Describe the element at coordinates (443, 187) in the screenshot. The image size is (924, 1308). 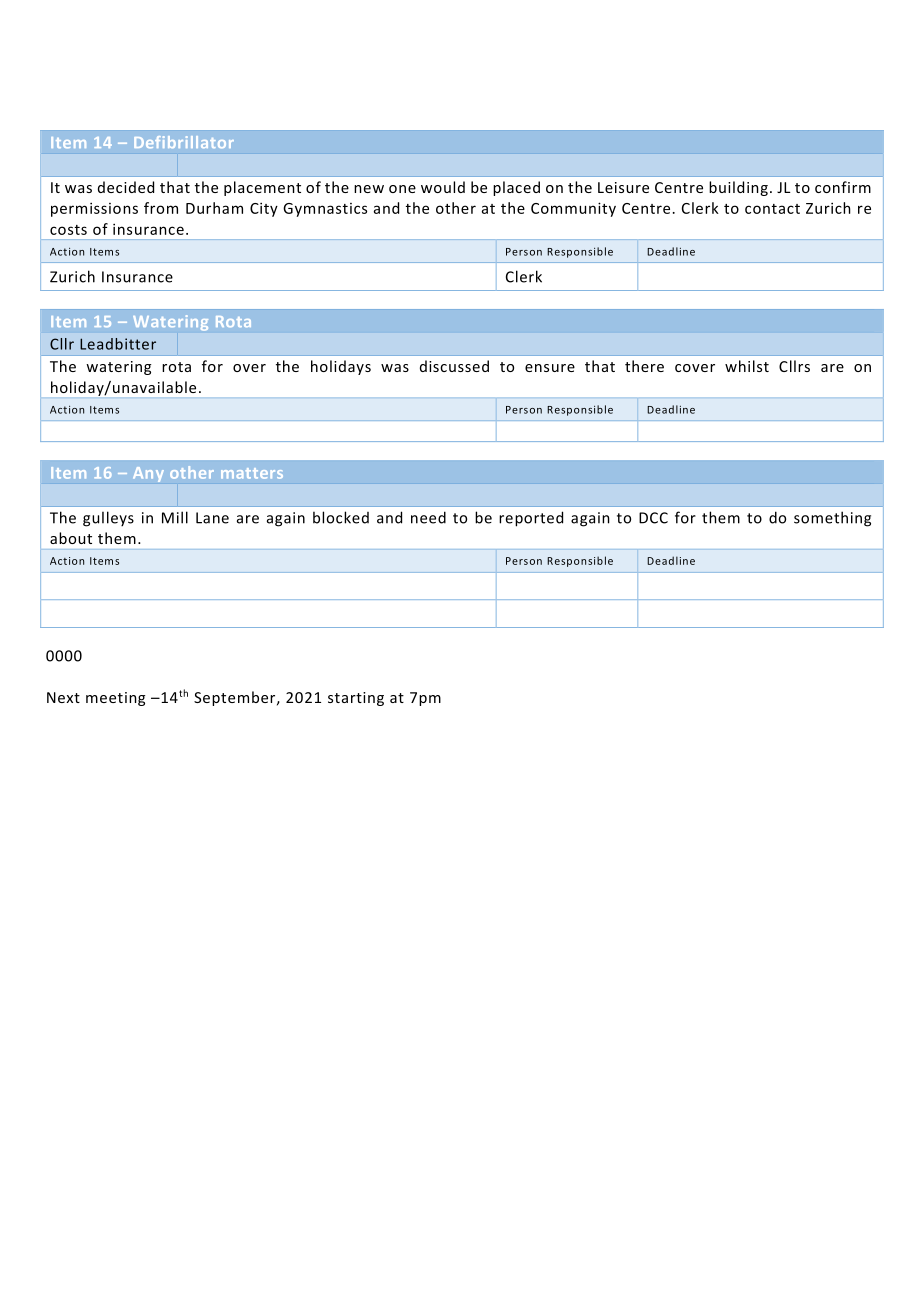
I see `would` at that location.
